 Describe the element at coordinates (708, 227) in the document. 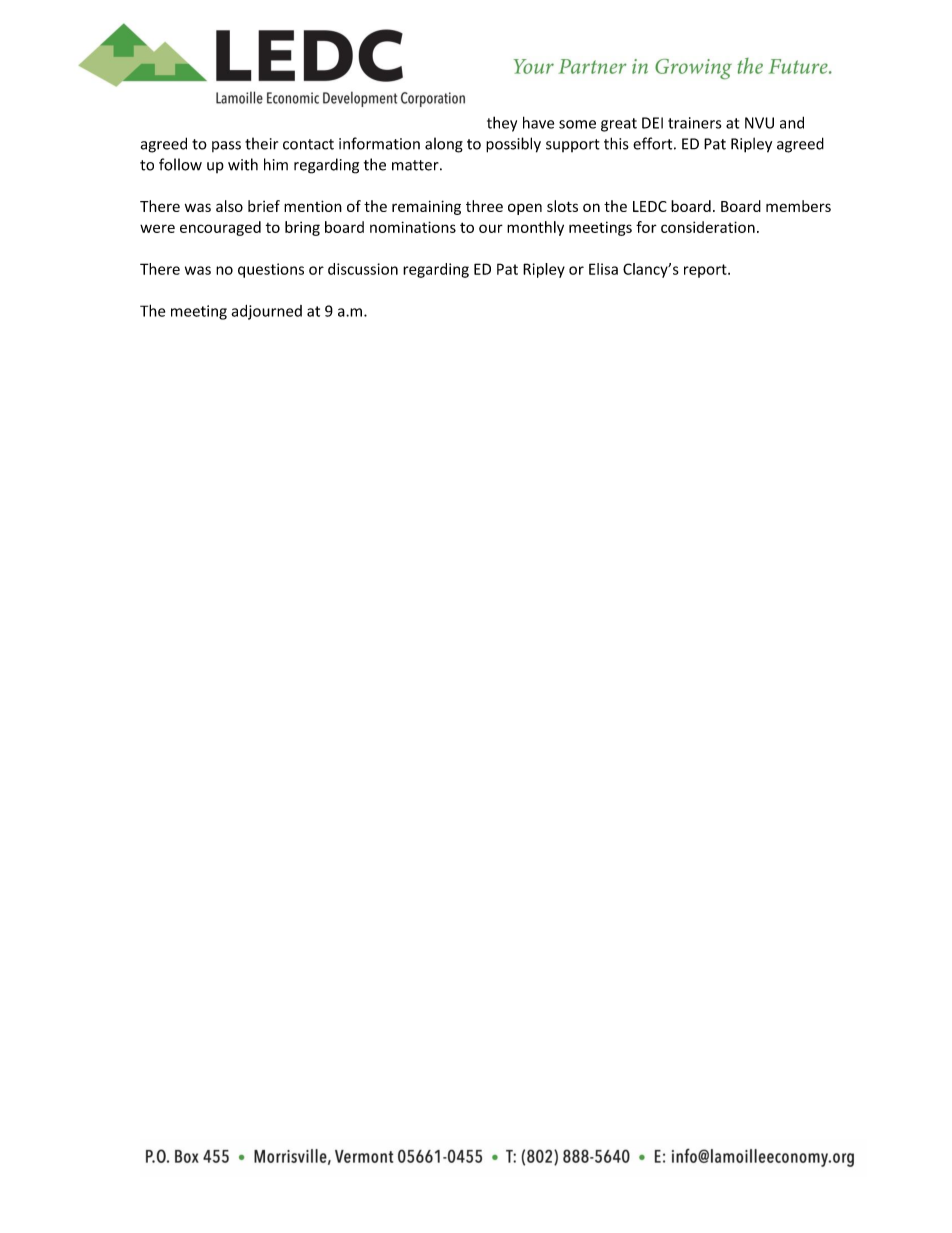

I see `consideration` at that location.
